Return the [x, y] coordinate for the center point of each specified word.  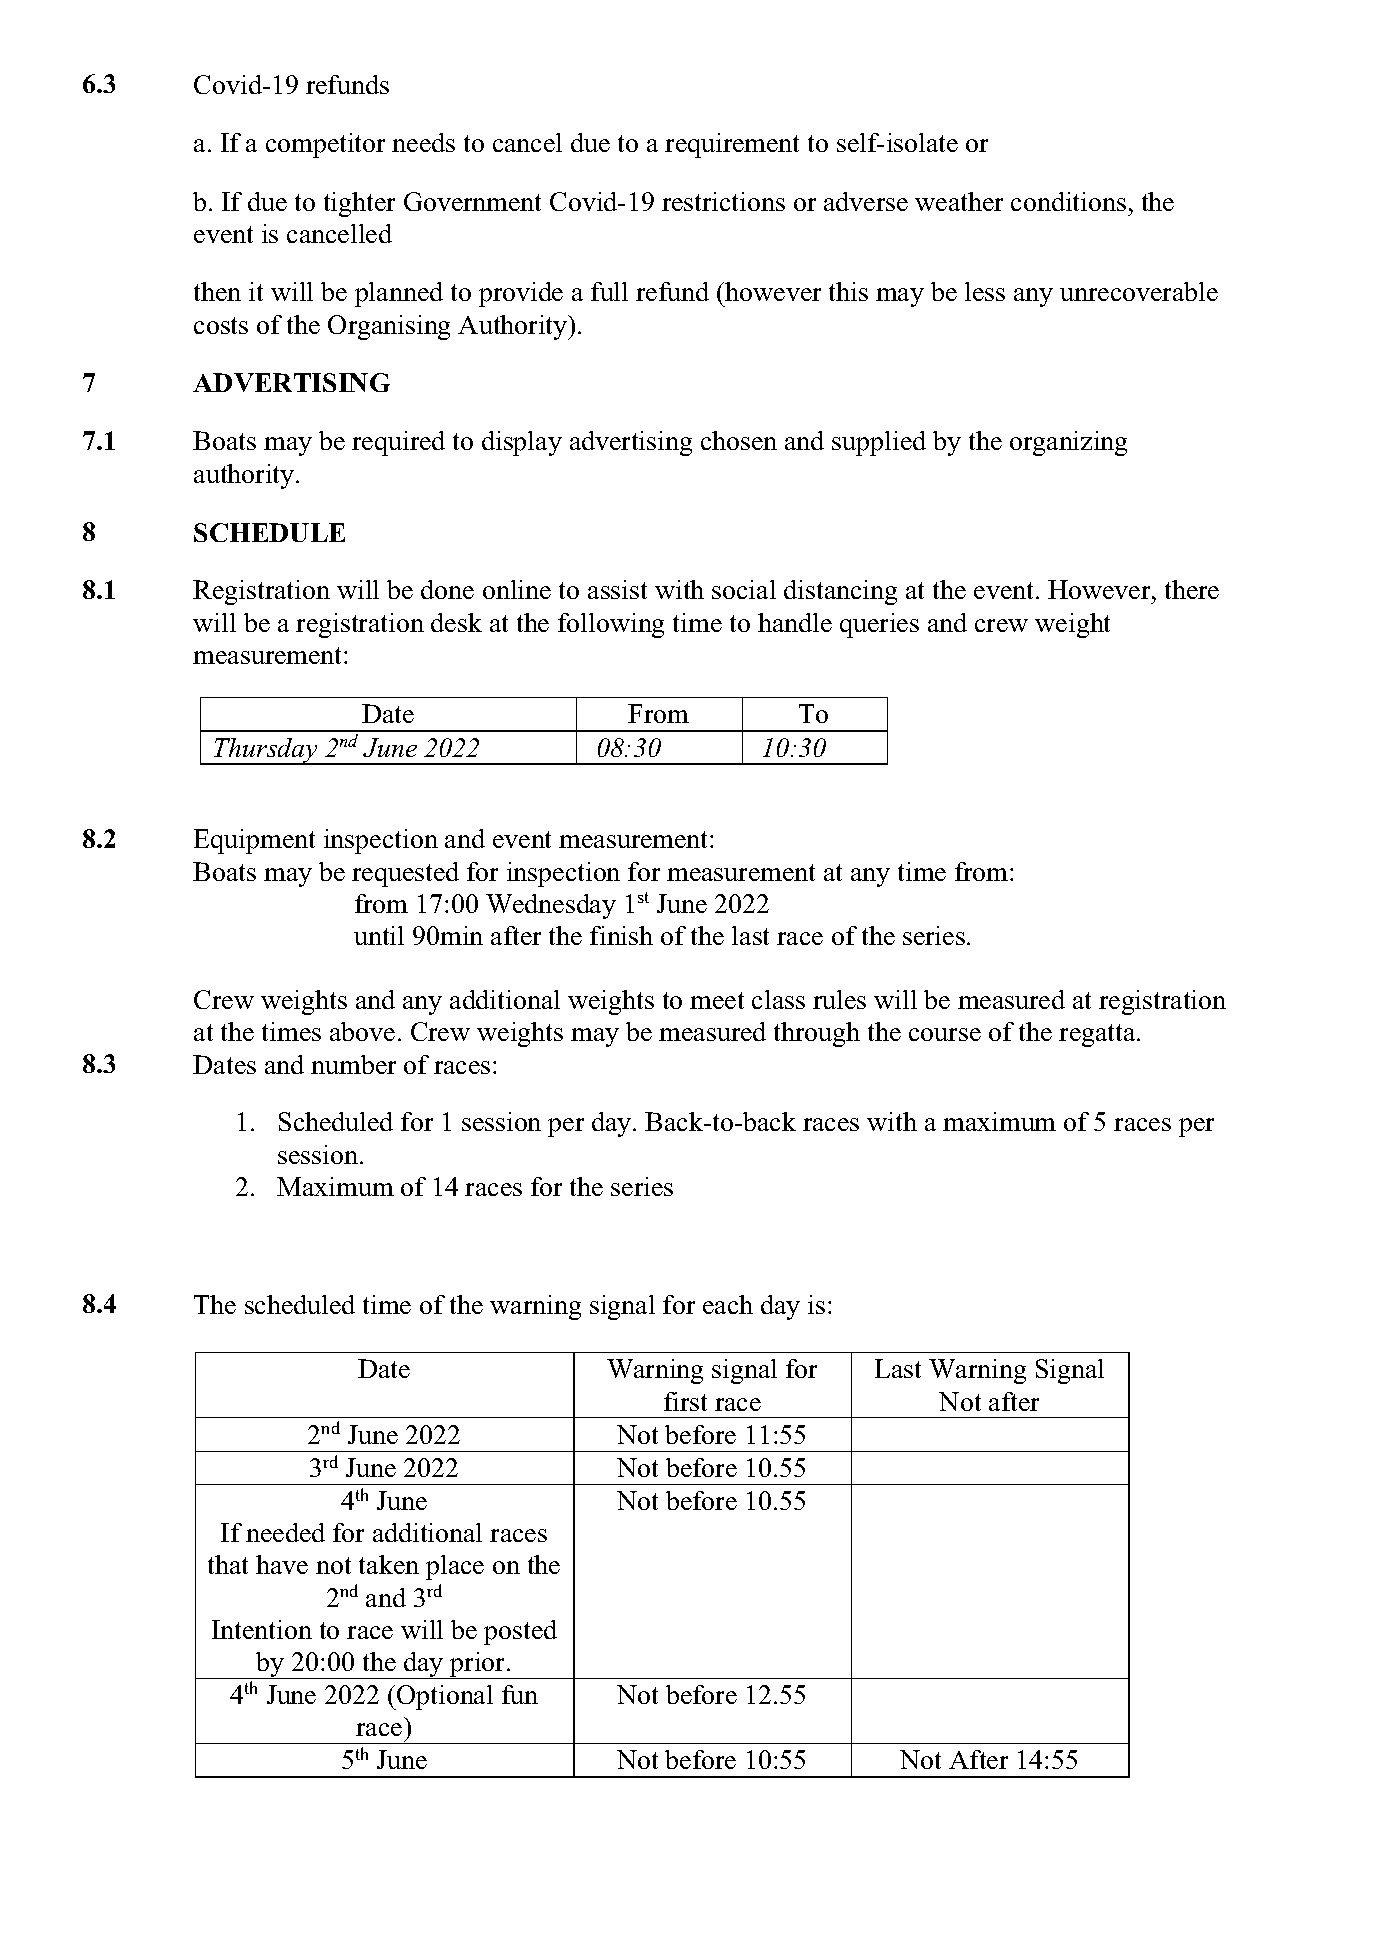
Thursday [266, 751]
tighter [359, 204]
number [353, 1064]
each [728, 1304]
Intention [262, 1629]
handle [795, 622]
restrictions [723, 201]
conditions [1068, 201]
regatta [1098, 1035]
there [1192, 589]
